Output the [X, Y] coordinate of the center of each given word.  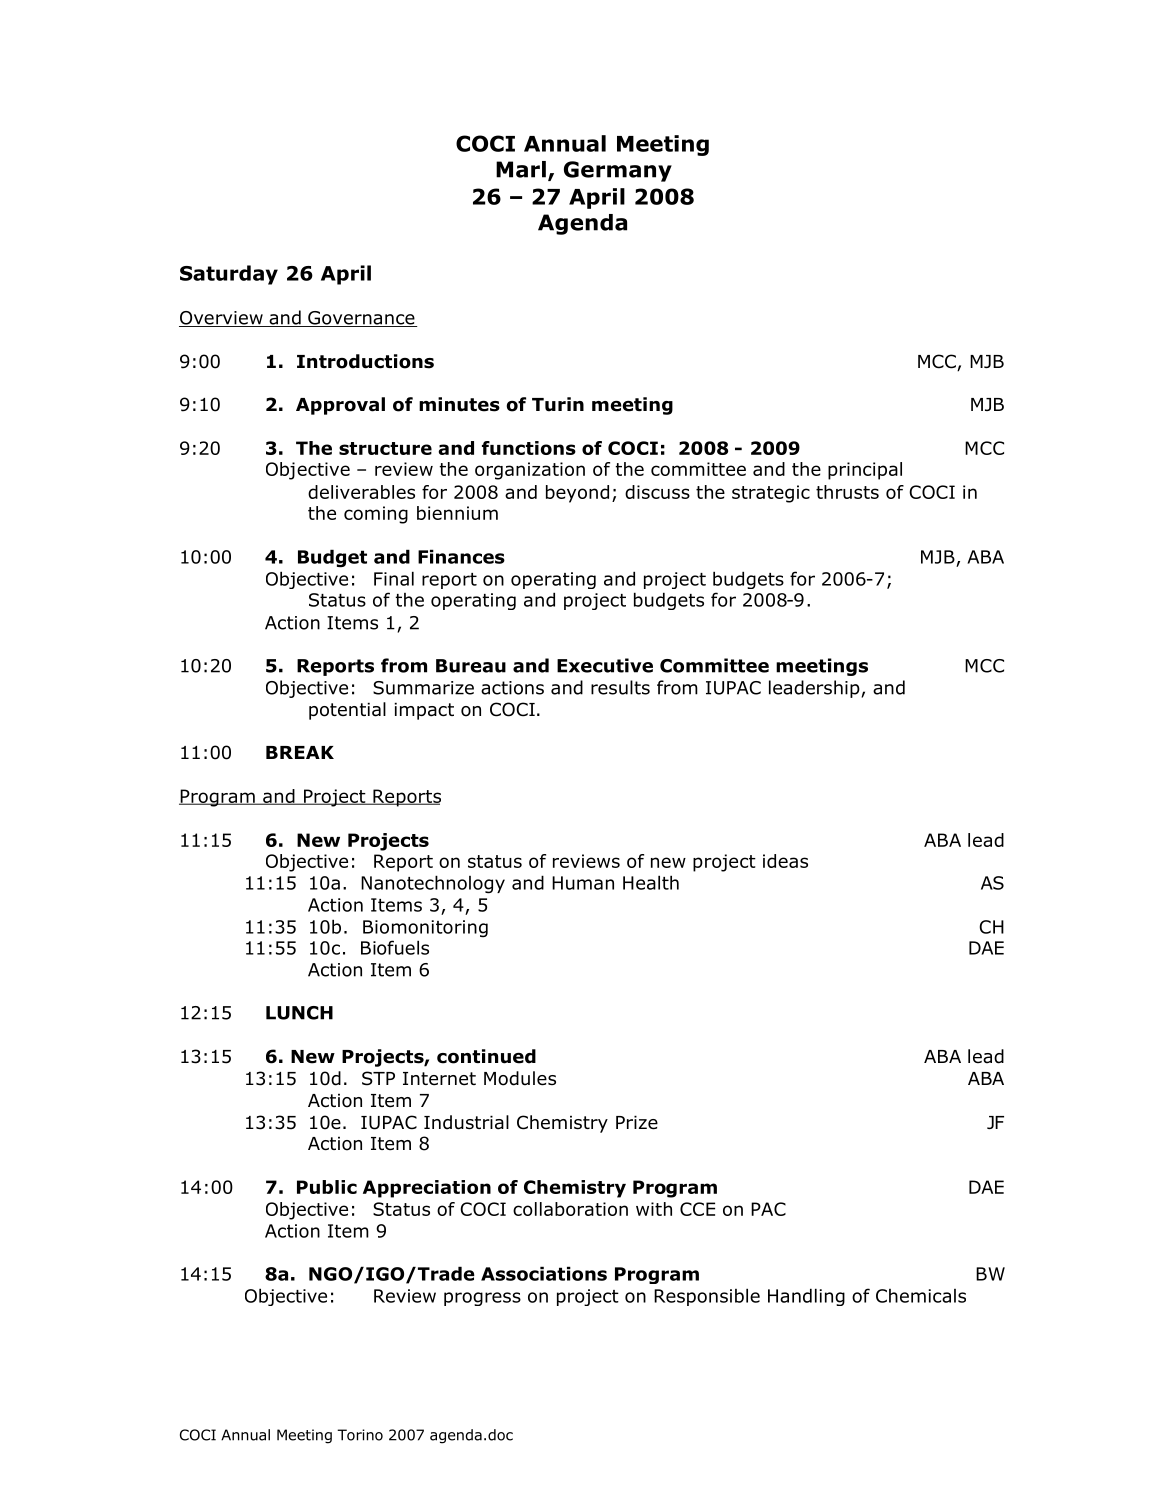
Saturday [229, 275]
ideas [785, 861]
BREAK [300, 752]
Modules [520, 1078]
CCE [697, 1209]
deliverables [361, 492]
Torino [360, 1435]
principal [865, 471]
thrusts [847, 492]
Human [583, 883]
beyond [577, 494]
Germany [618, 171]
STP [378, 1078]
